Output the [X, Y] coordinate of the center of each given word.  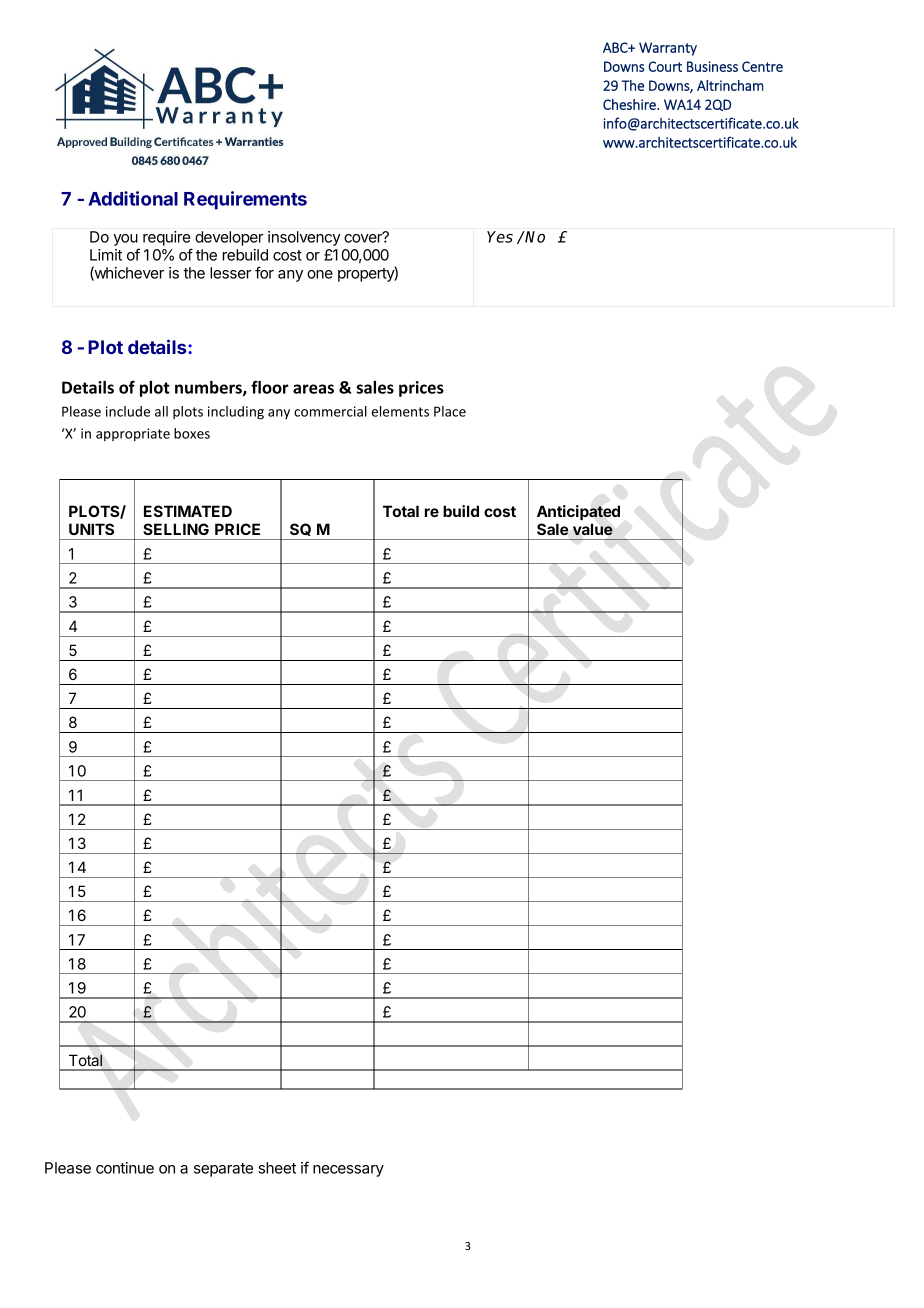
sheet [277, 1168]
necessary [348, 1171]
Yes [500, 237]
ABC [616, 47]
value [593, 529]
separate [223, 1170]
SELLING [176, 529]
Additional [133, 198]
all [161, 411]
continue [125, 1168]
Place [450, 411]
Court [665, 66]
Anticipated [578, 512]
